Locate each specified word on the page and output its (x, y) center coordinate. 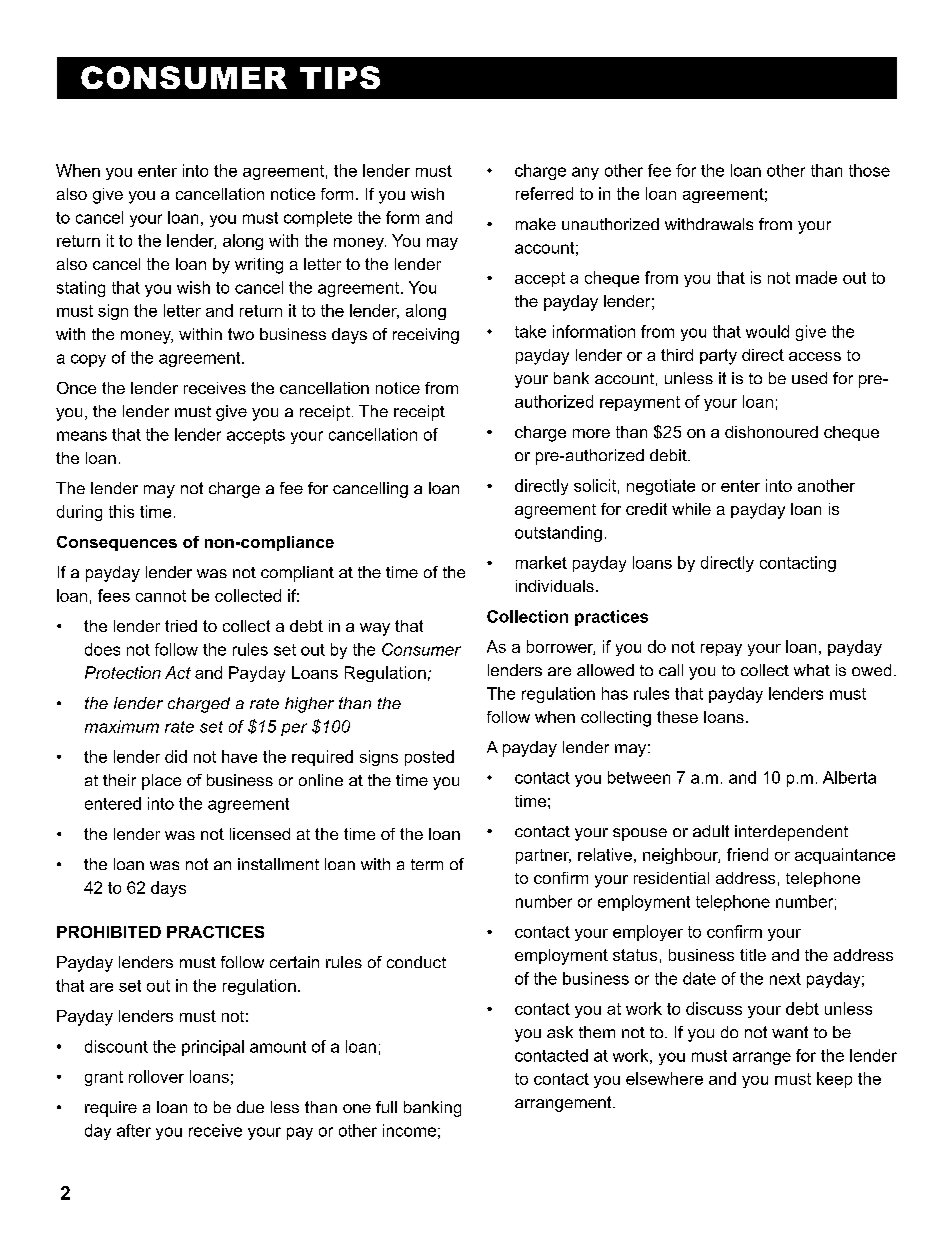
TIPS (340, 77)
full (386, 1107)
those (869, 170)
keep (834, 1080)
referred (544, 193)
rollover (156, 1076)
